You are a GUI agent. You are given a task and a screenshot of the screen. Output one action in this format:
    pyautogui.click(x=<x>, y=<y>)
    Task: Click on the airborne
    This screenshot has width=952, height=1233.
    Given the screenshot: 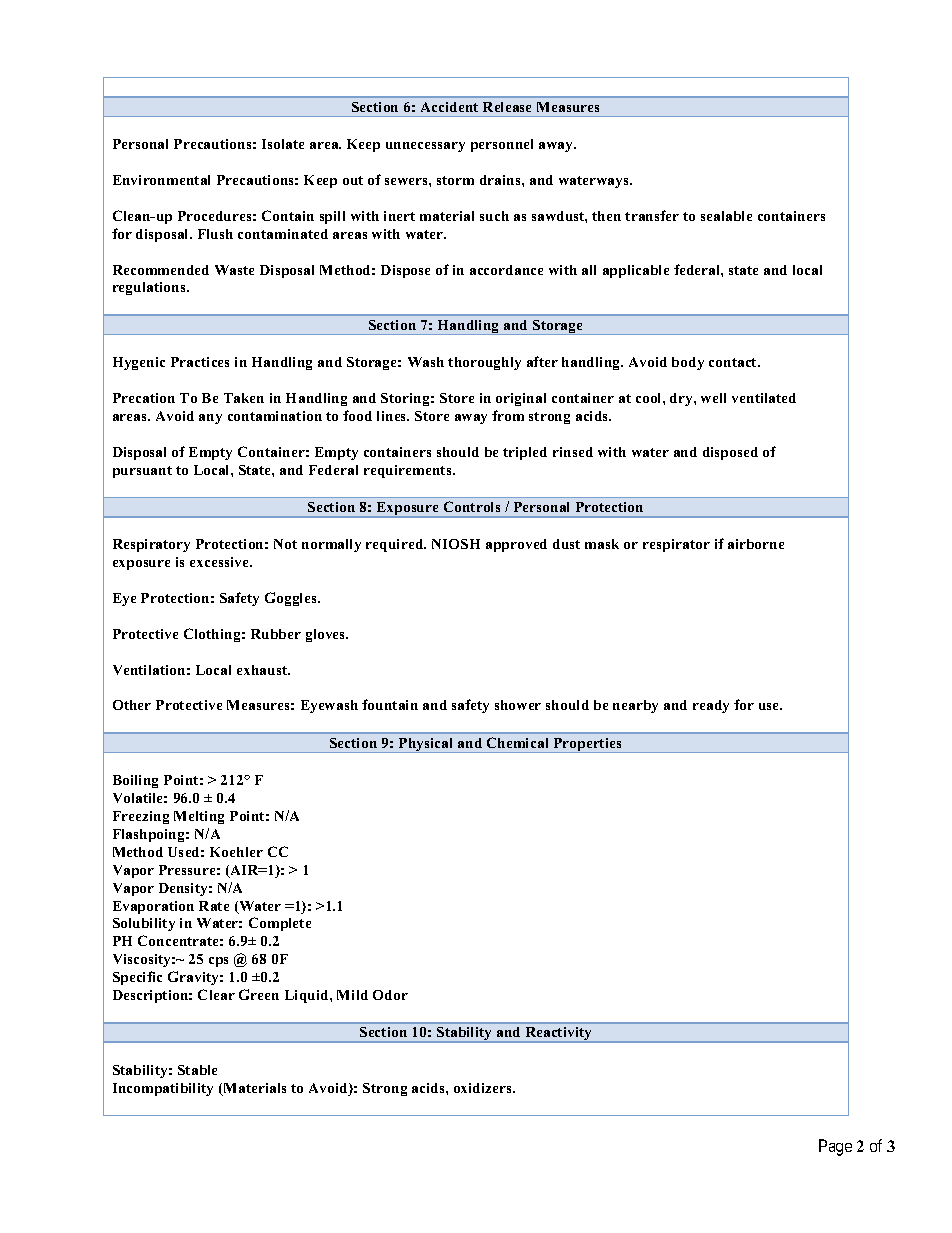 What is the action you would take?
    pyautogui.click(x=756, y=544)
